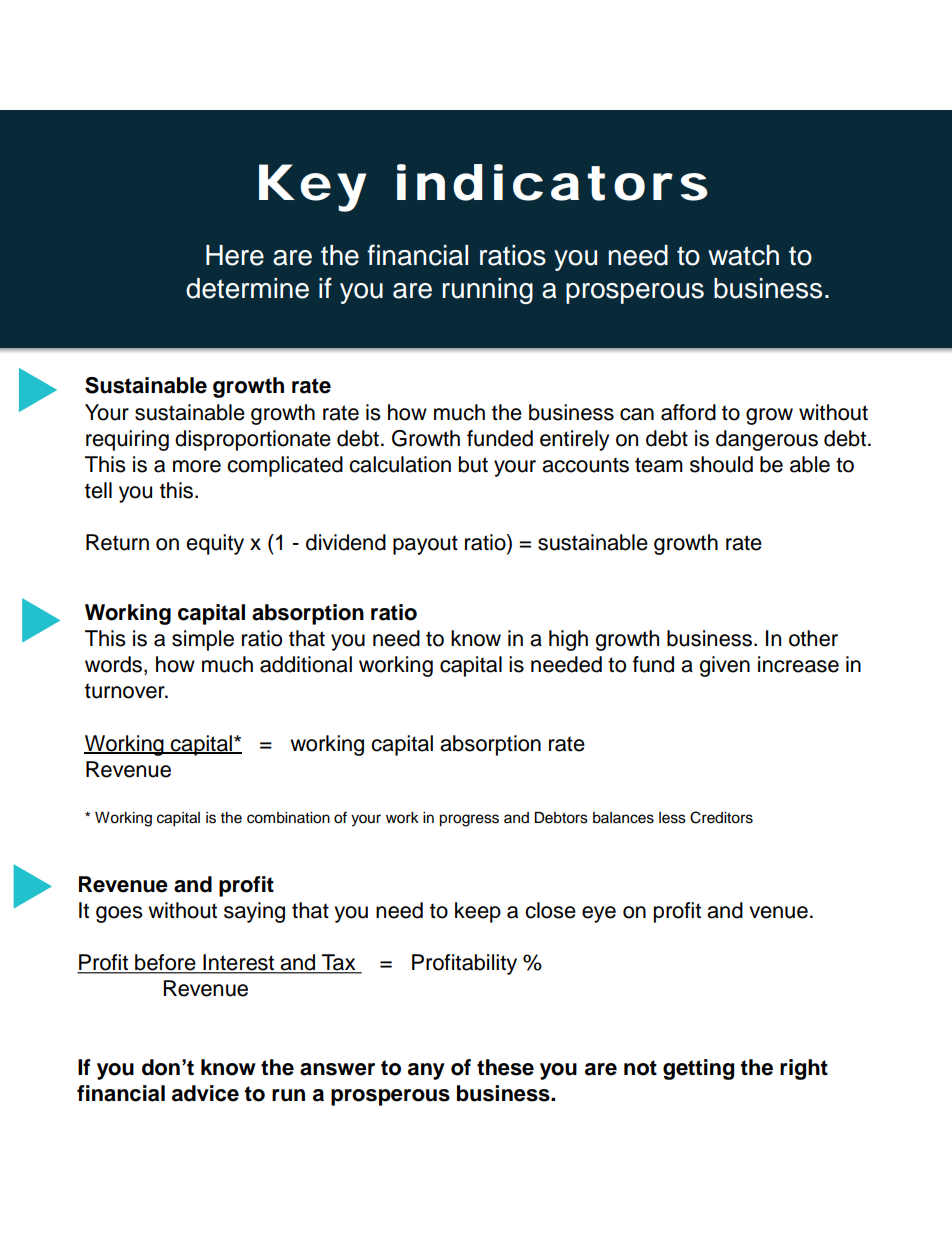 This image has height=1233, width=952. I want to click on watch, so click(743, 255).
